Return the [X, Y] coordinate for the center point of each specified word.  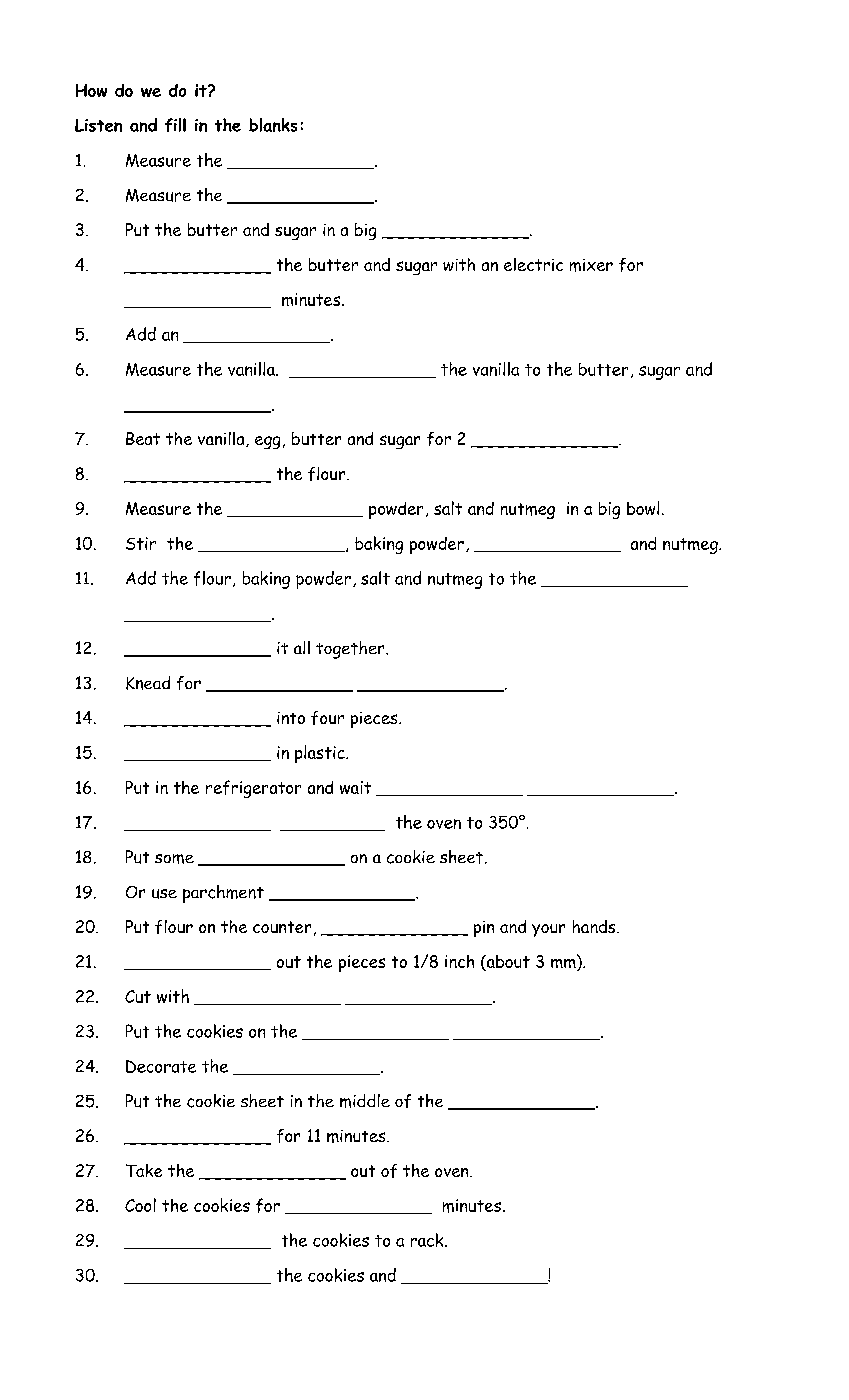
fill [175, 125]
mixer [591, 265]
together [351, 650]
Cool [140, 1205]
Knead [148, 683]
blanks [273, 125]
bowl [643, 508]
